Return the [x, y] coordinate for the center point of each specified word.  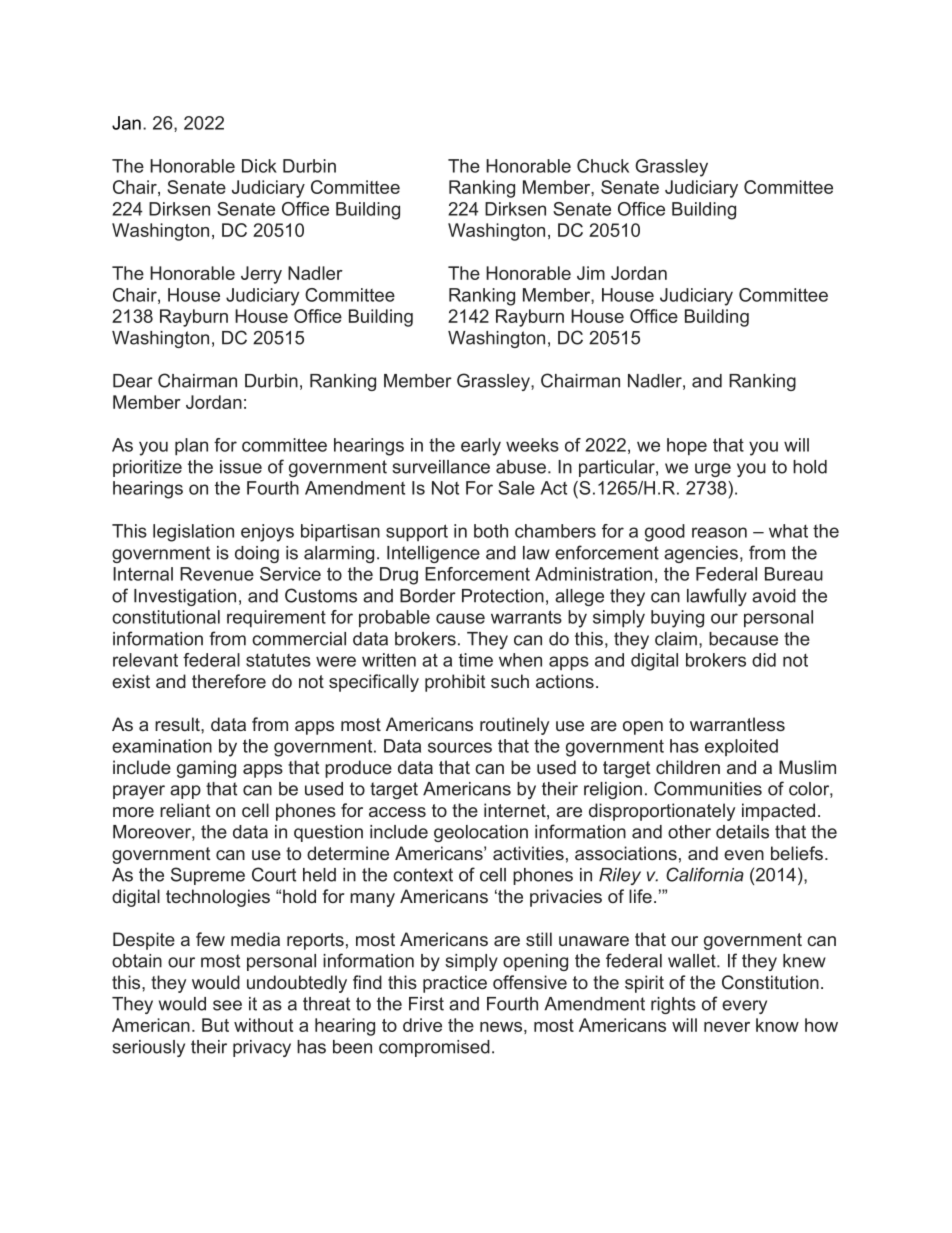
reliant [185, 810]
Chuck [603, 166]
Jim [591, 273]
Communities [708, 788]
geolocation [481, 833]
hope [687, 446]
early [481, 447]
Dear [133, 381]
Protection [503, 596]
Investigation [185, 597]
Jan [126, 123]
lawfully [717, 597]
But [215, 1025]
